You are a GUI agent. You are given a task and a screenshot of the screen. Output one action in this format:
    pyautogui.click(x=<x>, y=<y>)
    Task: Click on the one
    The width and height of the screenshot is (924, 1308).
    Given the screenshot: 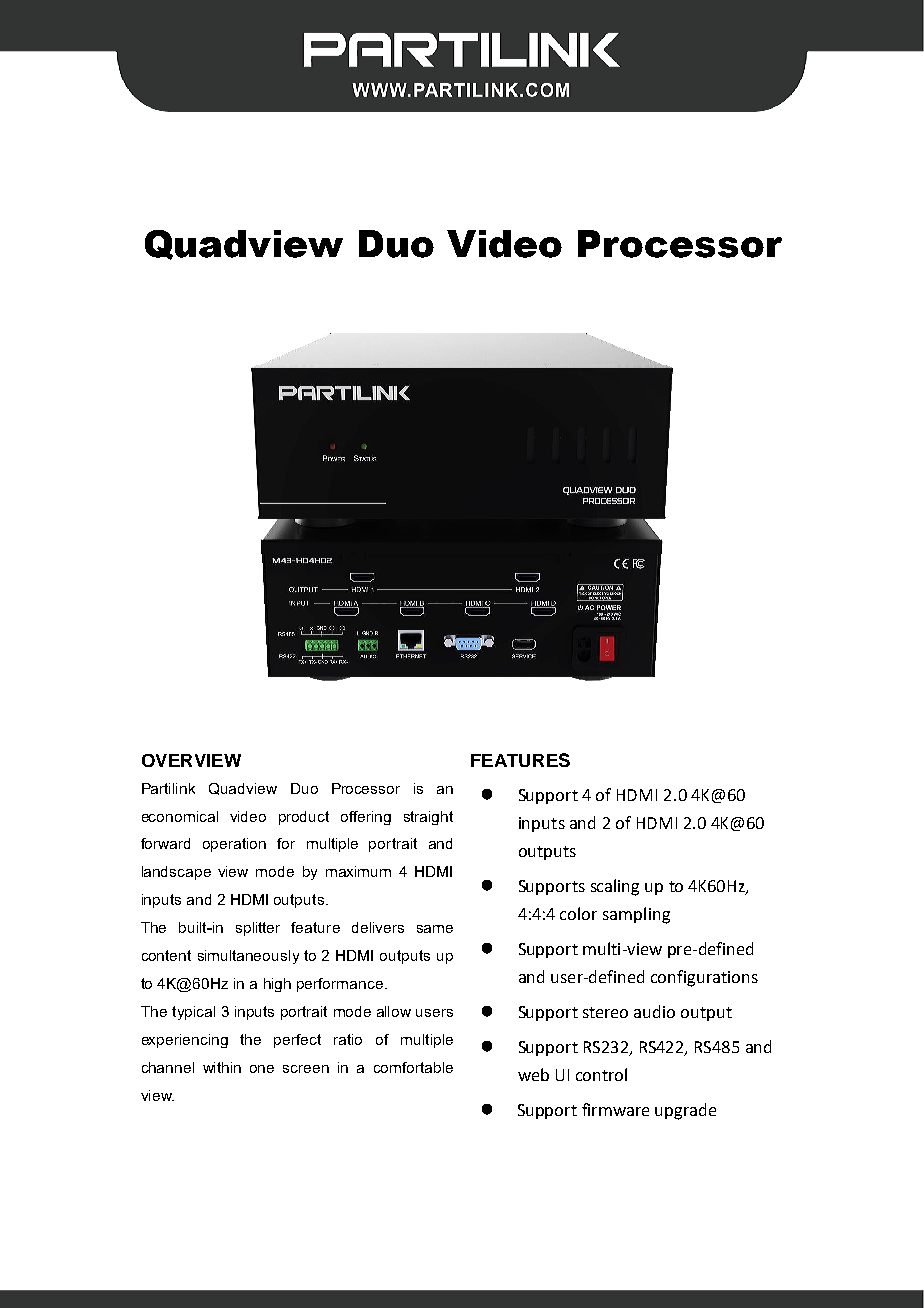 What is the action you would take?
    pyautogui.click(x=262, y=1069)
